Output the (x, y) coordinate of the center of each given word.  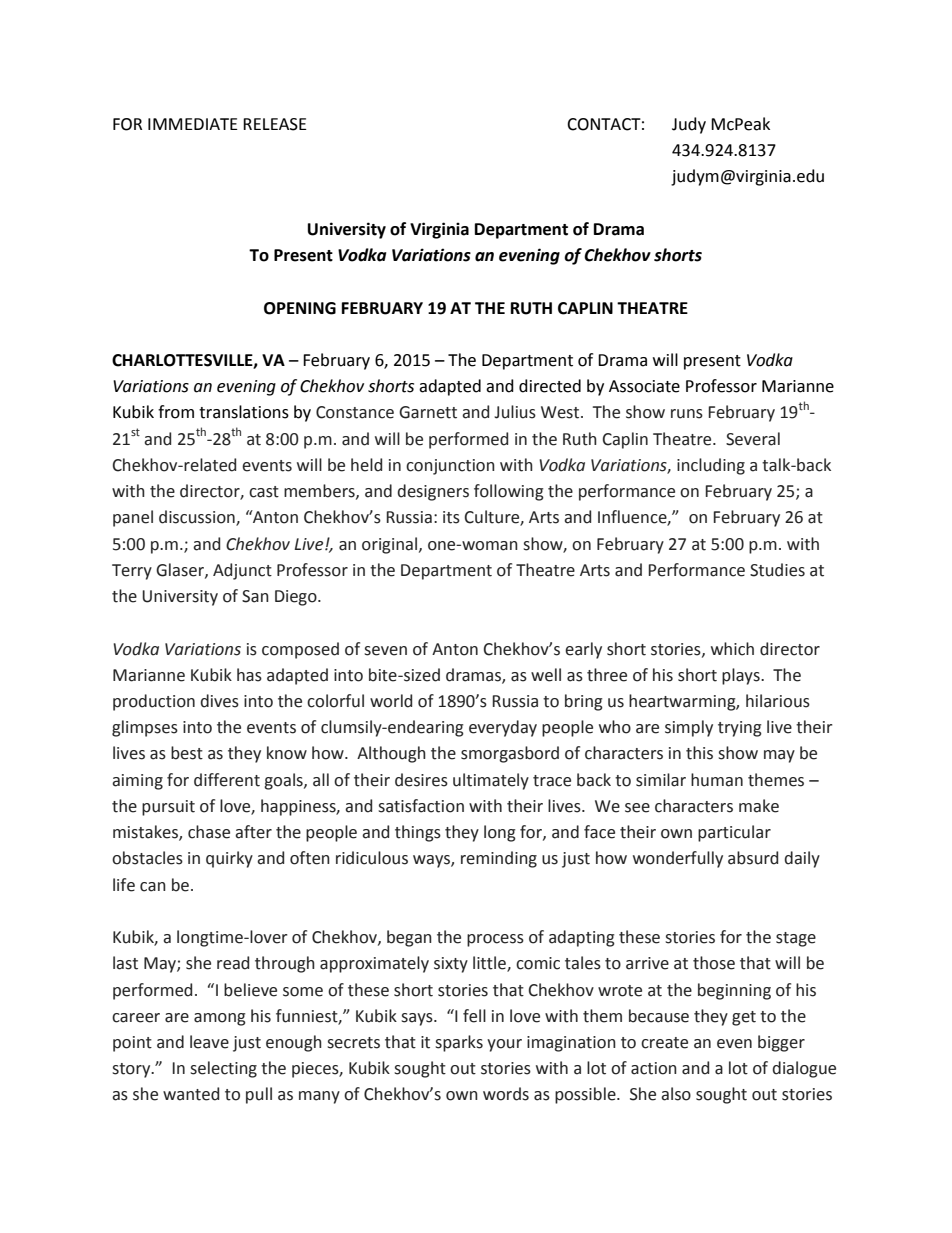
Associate (644, 386)
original (389, 545)
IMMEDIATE (193, 124)
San (255, 596)
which (732, 649)
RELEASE (275, 124)
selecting (223, 1069)
